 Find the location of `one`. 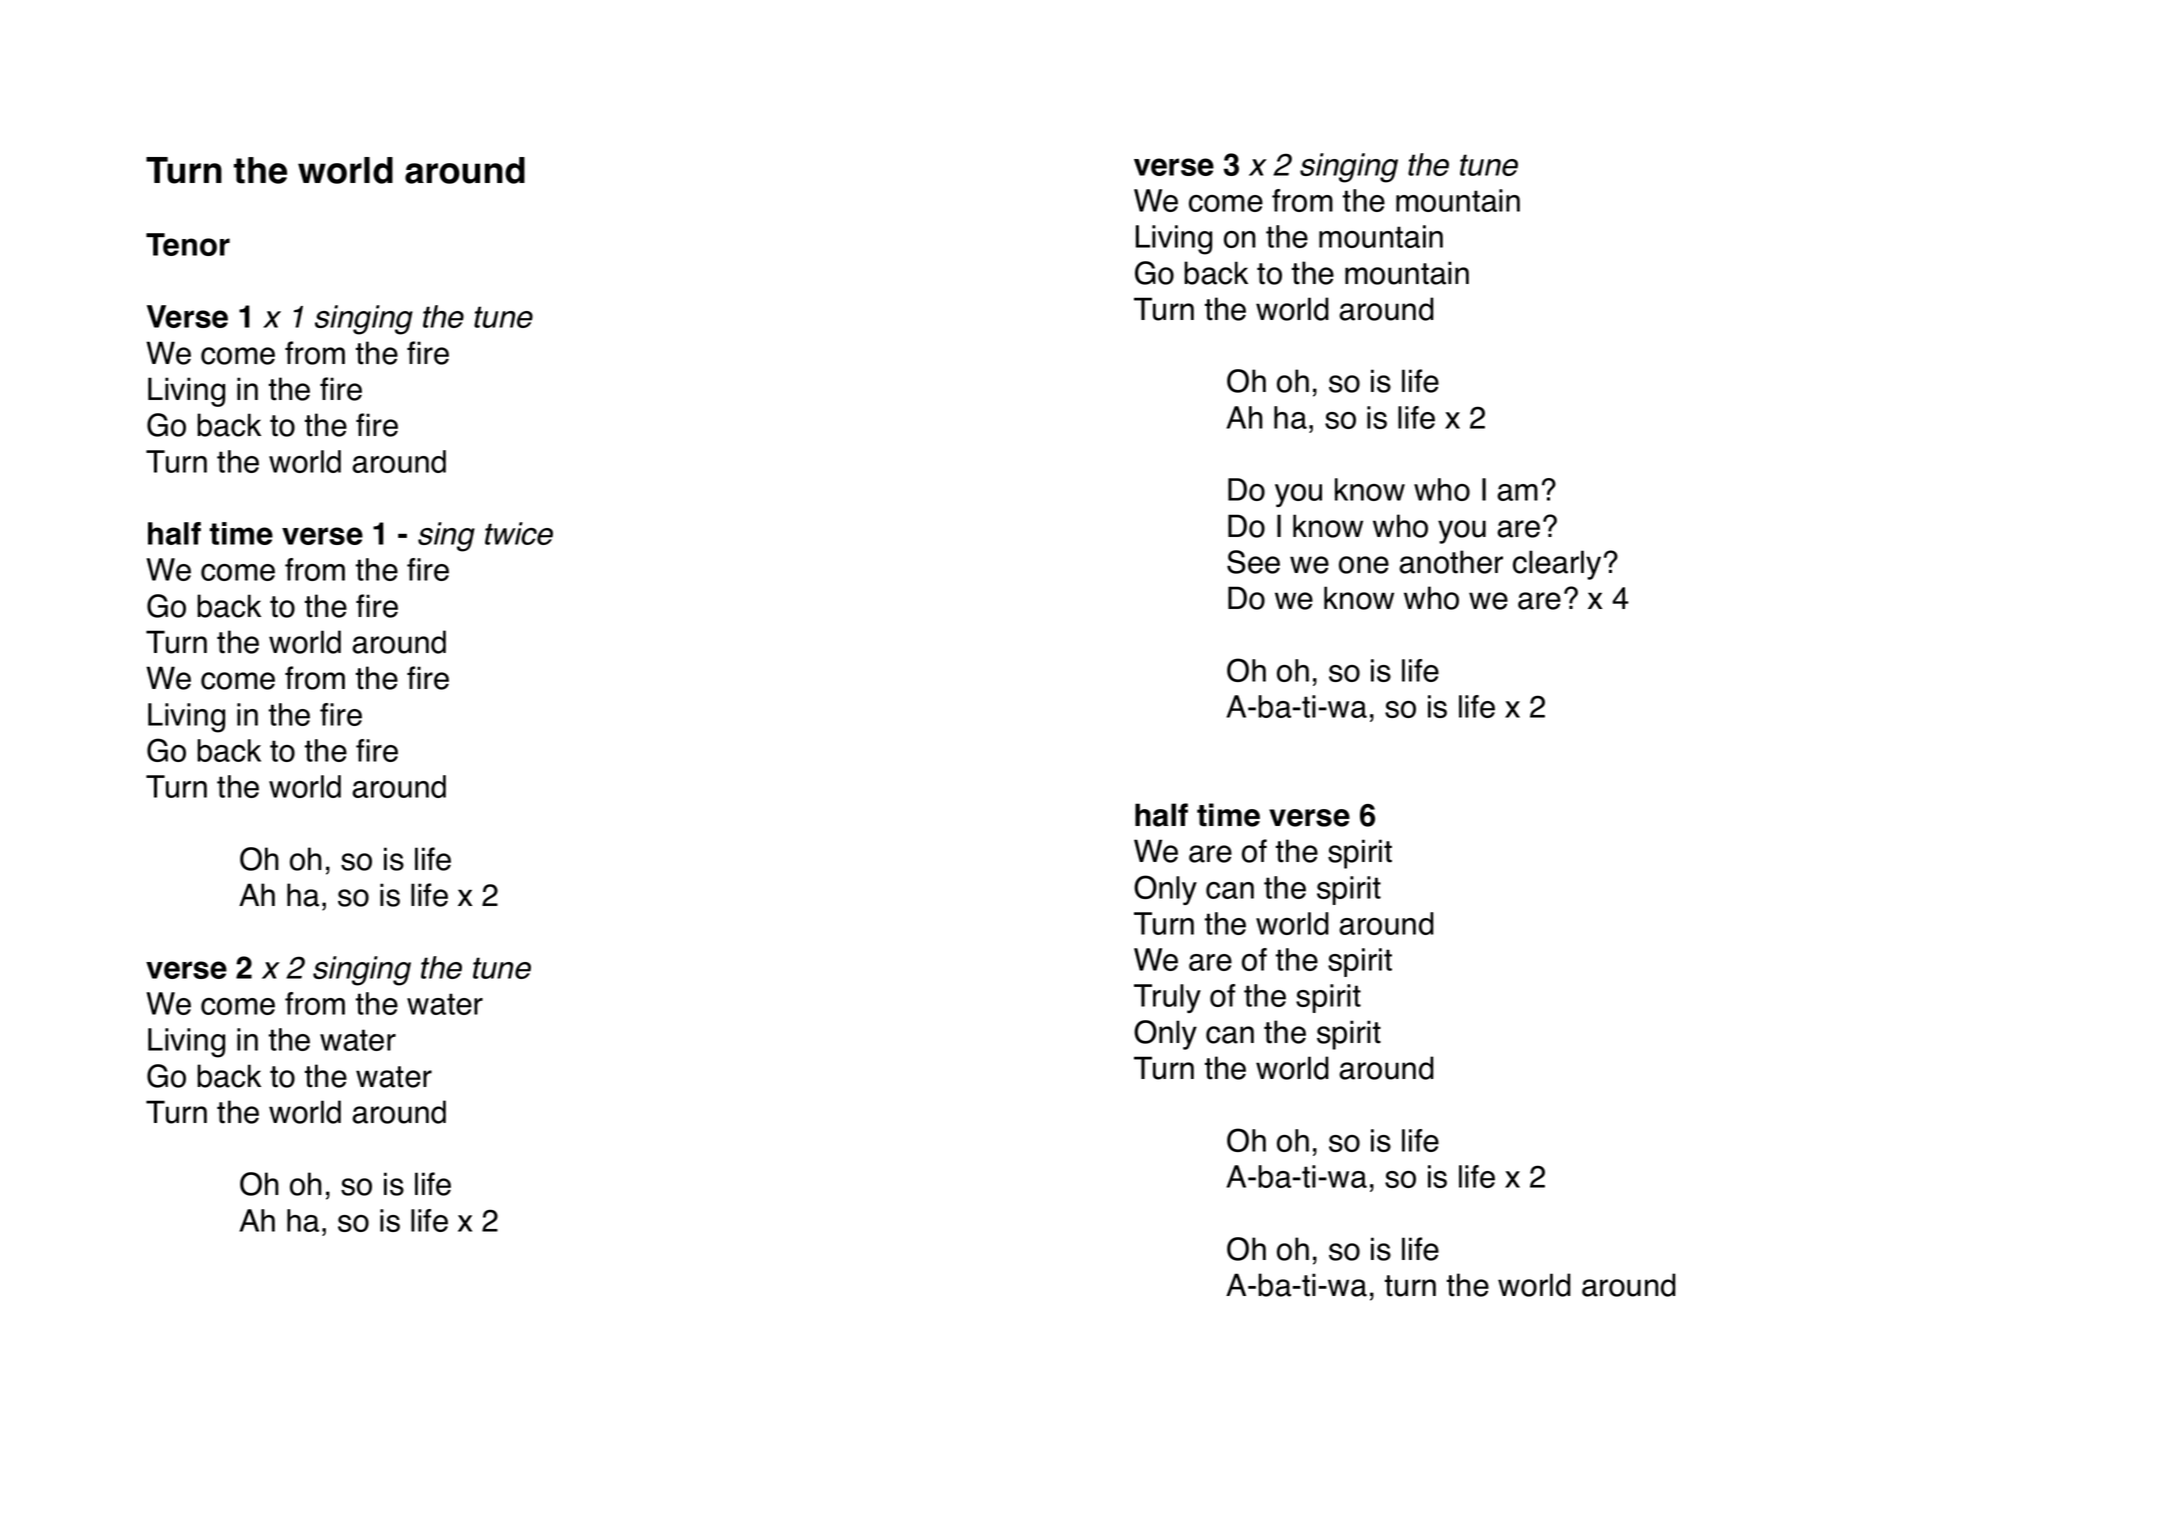

one is located at coordinates (1364, 565).
